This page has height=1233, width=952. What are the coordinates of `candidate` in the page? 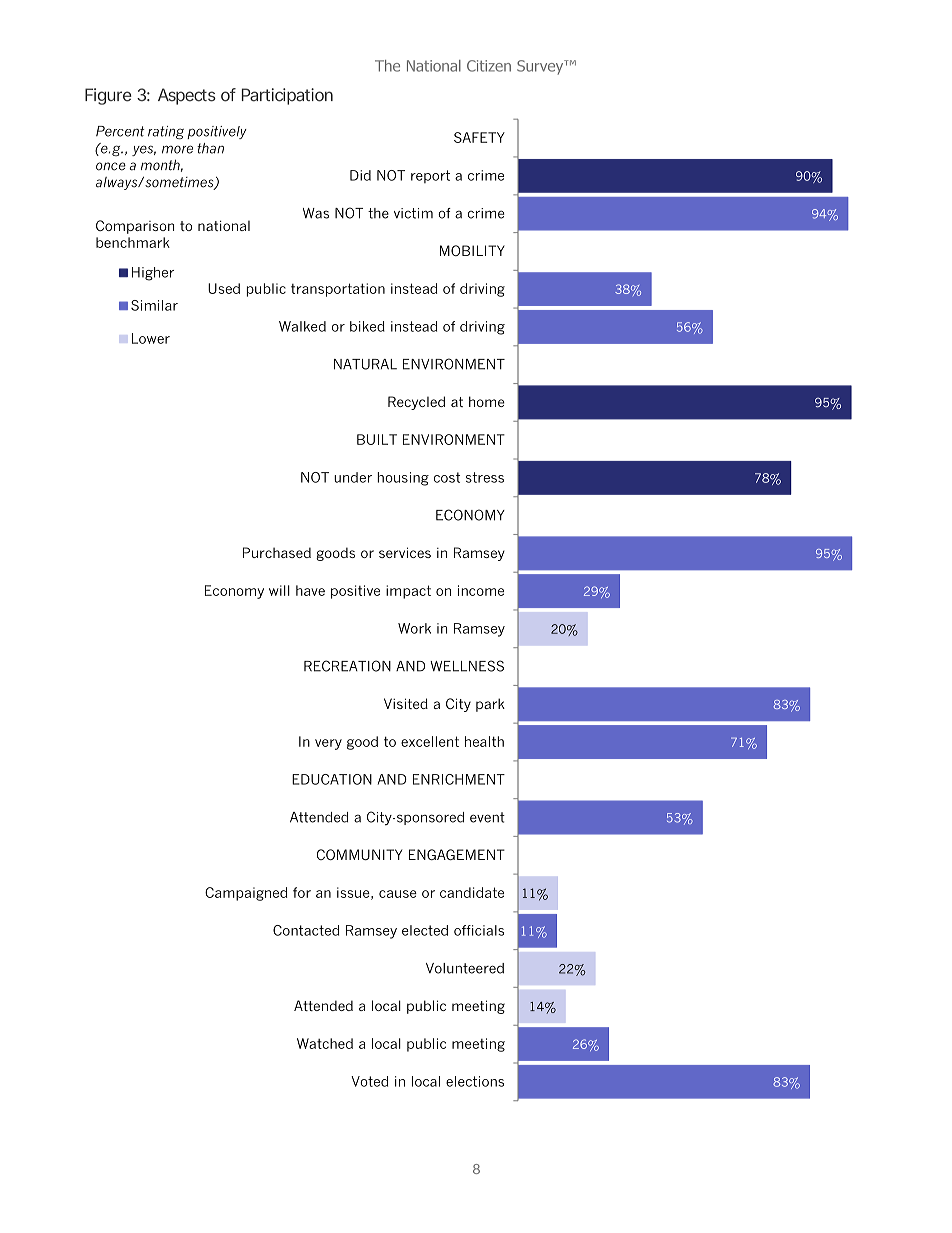 It's located at (472, 892).
